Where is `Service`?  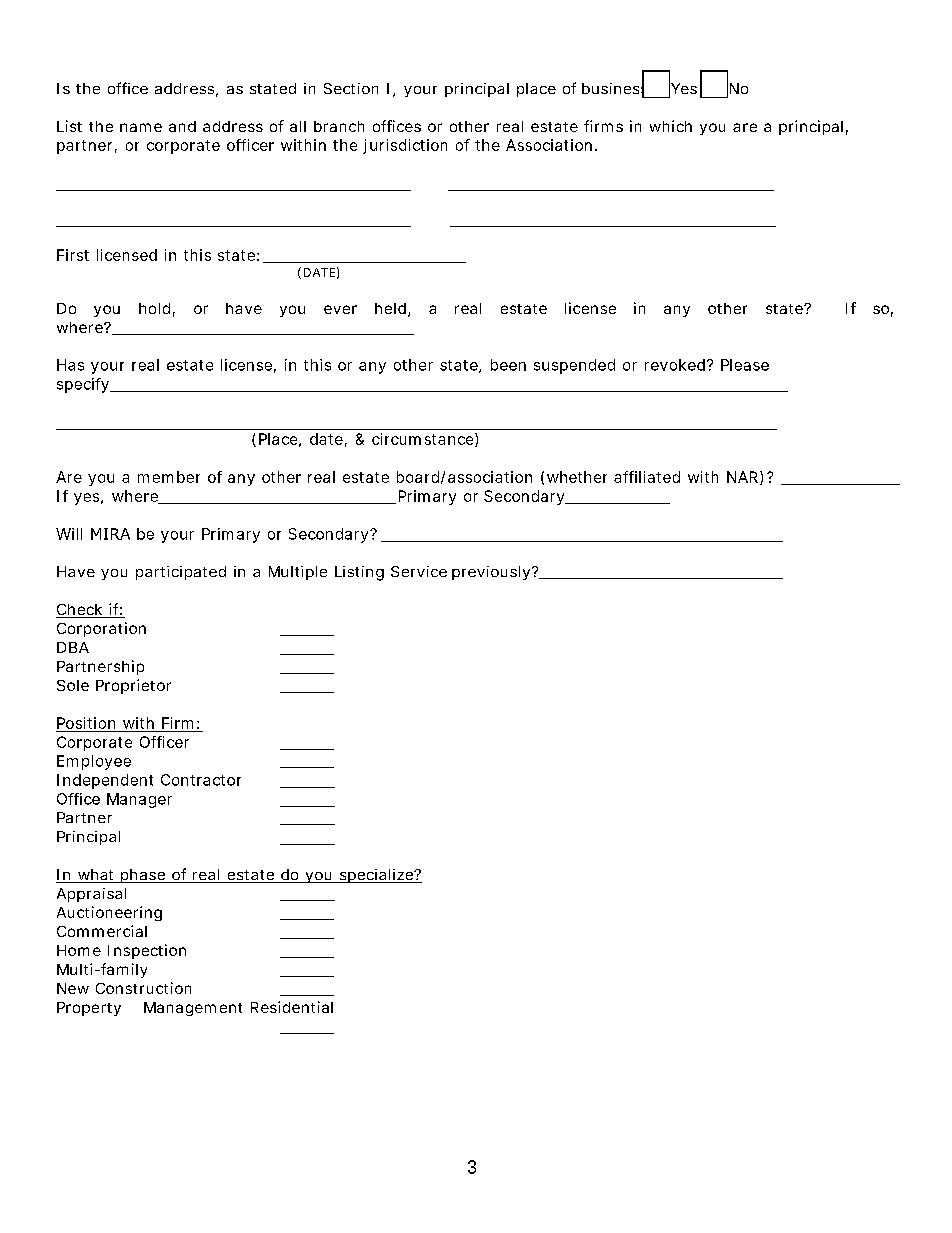
Service is located at coordinates (419, 571).
